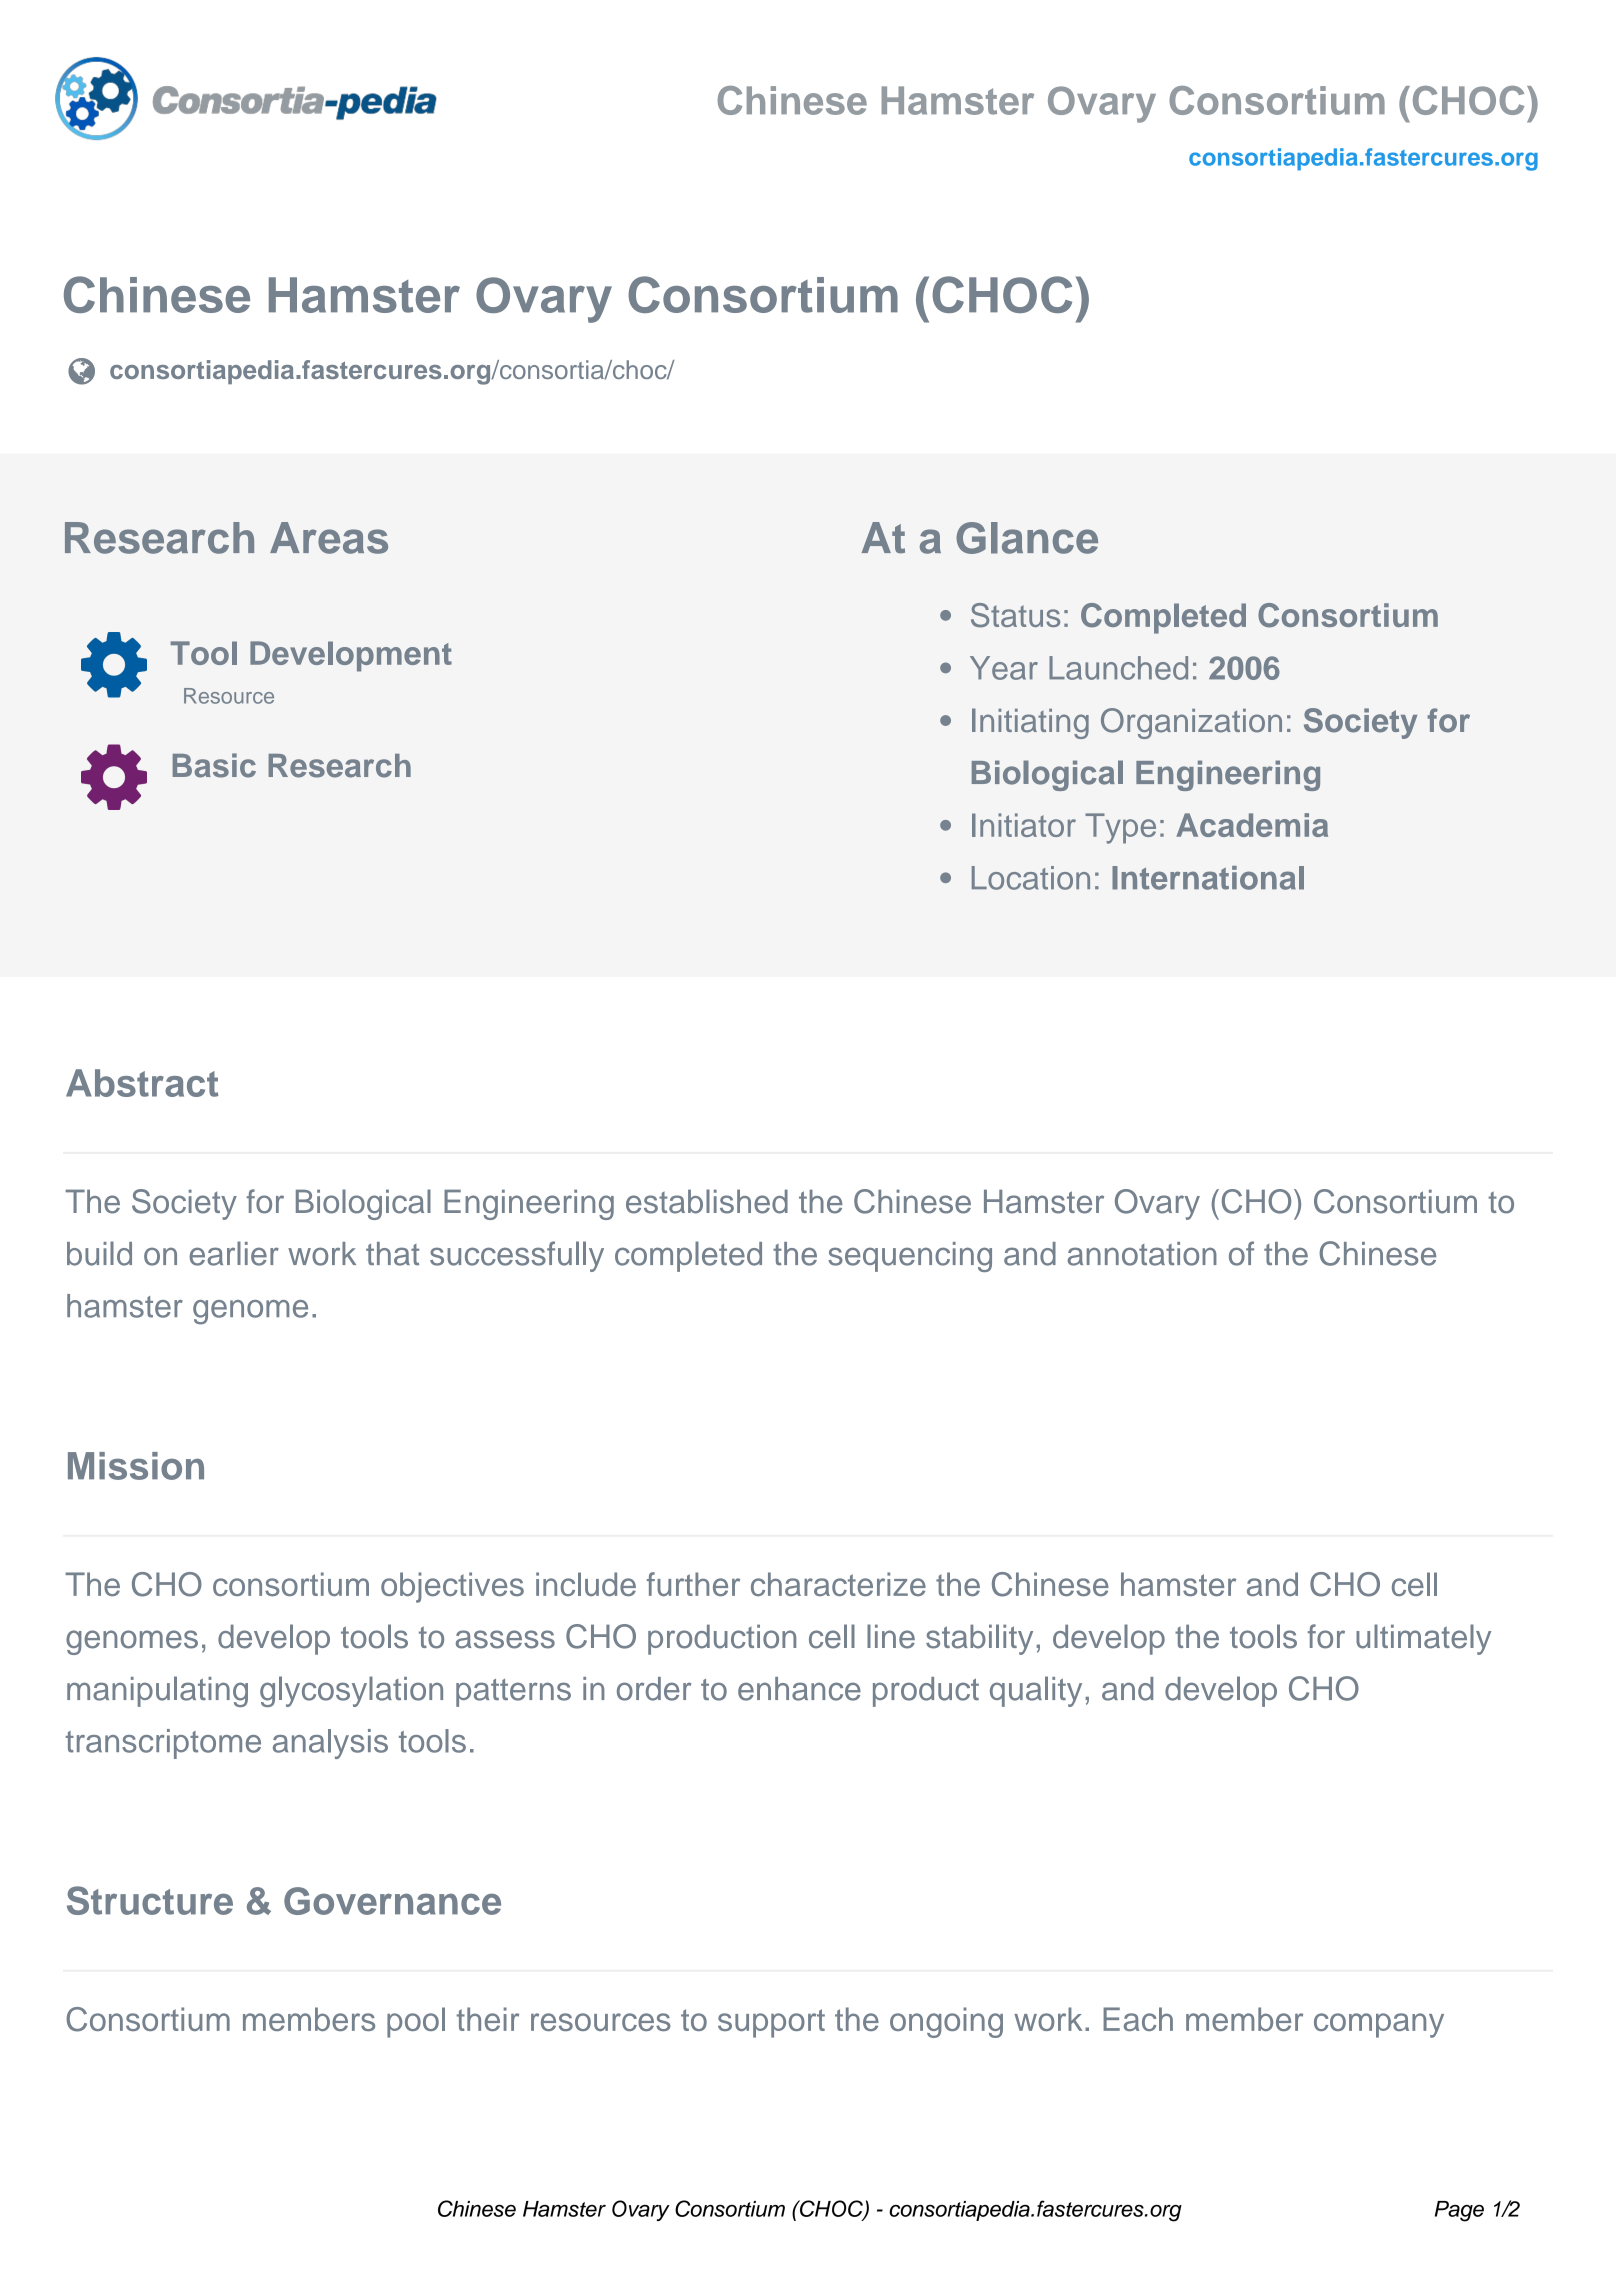  Describe the element at coordinates (1142, 1254) in the image. I see `annotation` at that location.
